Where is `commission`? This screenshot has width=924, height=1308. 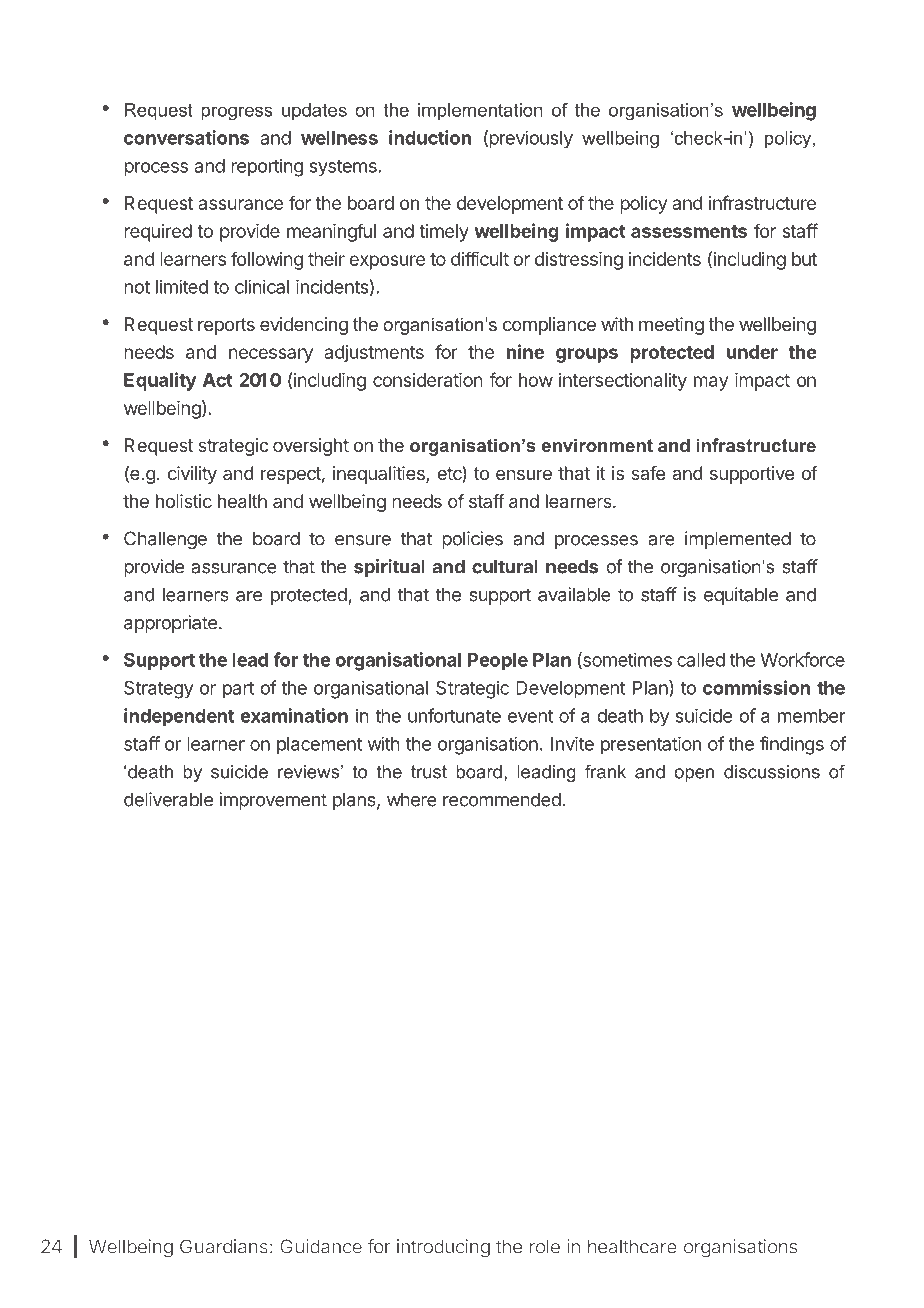
commission is located at coordinates (756, 687).
